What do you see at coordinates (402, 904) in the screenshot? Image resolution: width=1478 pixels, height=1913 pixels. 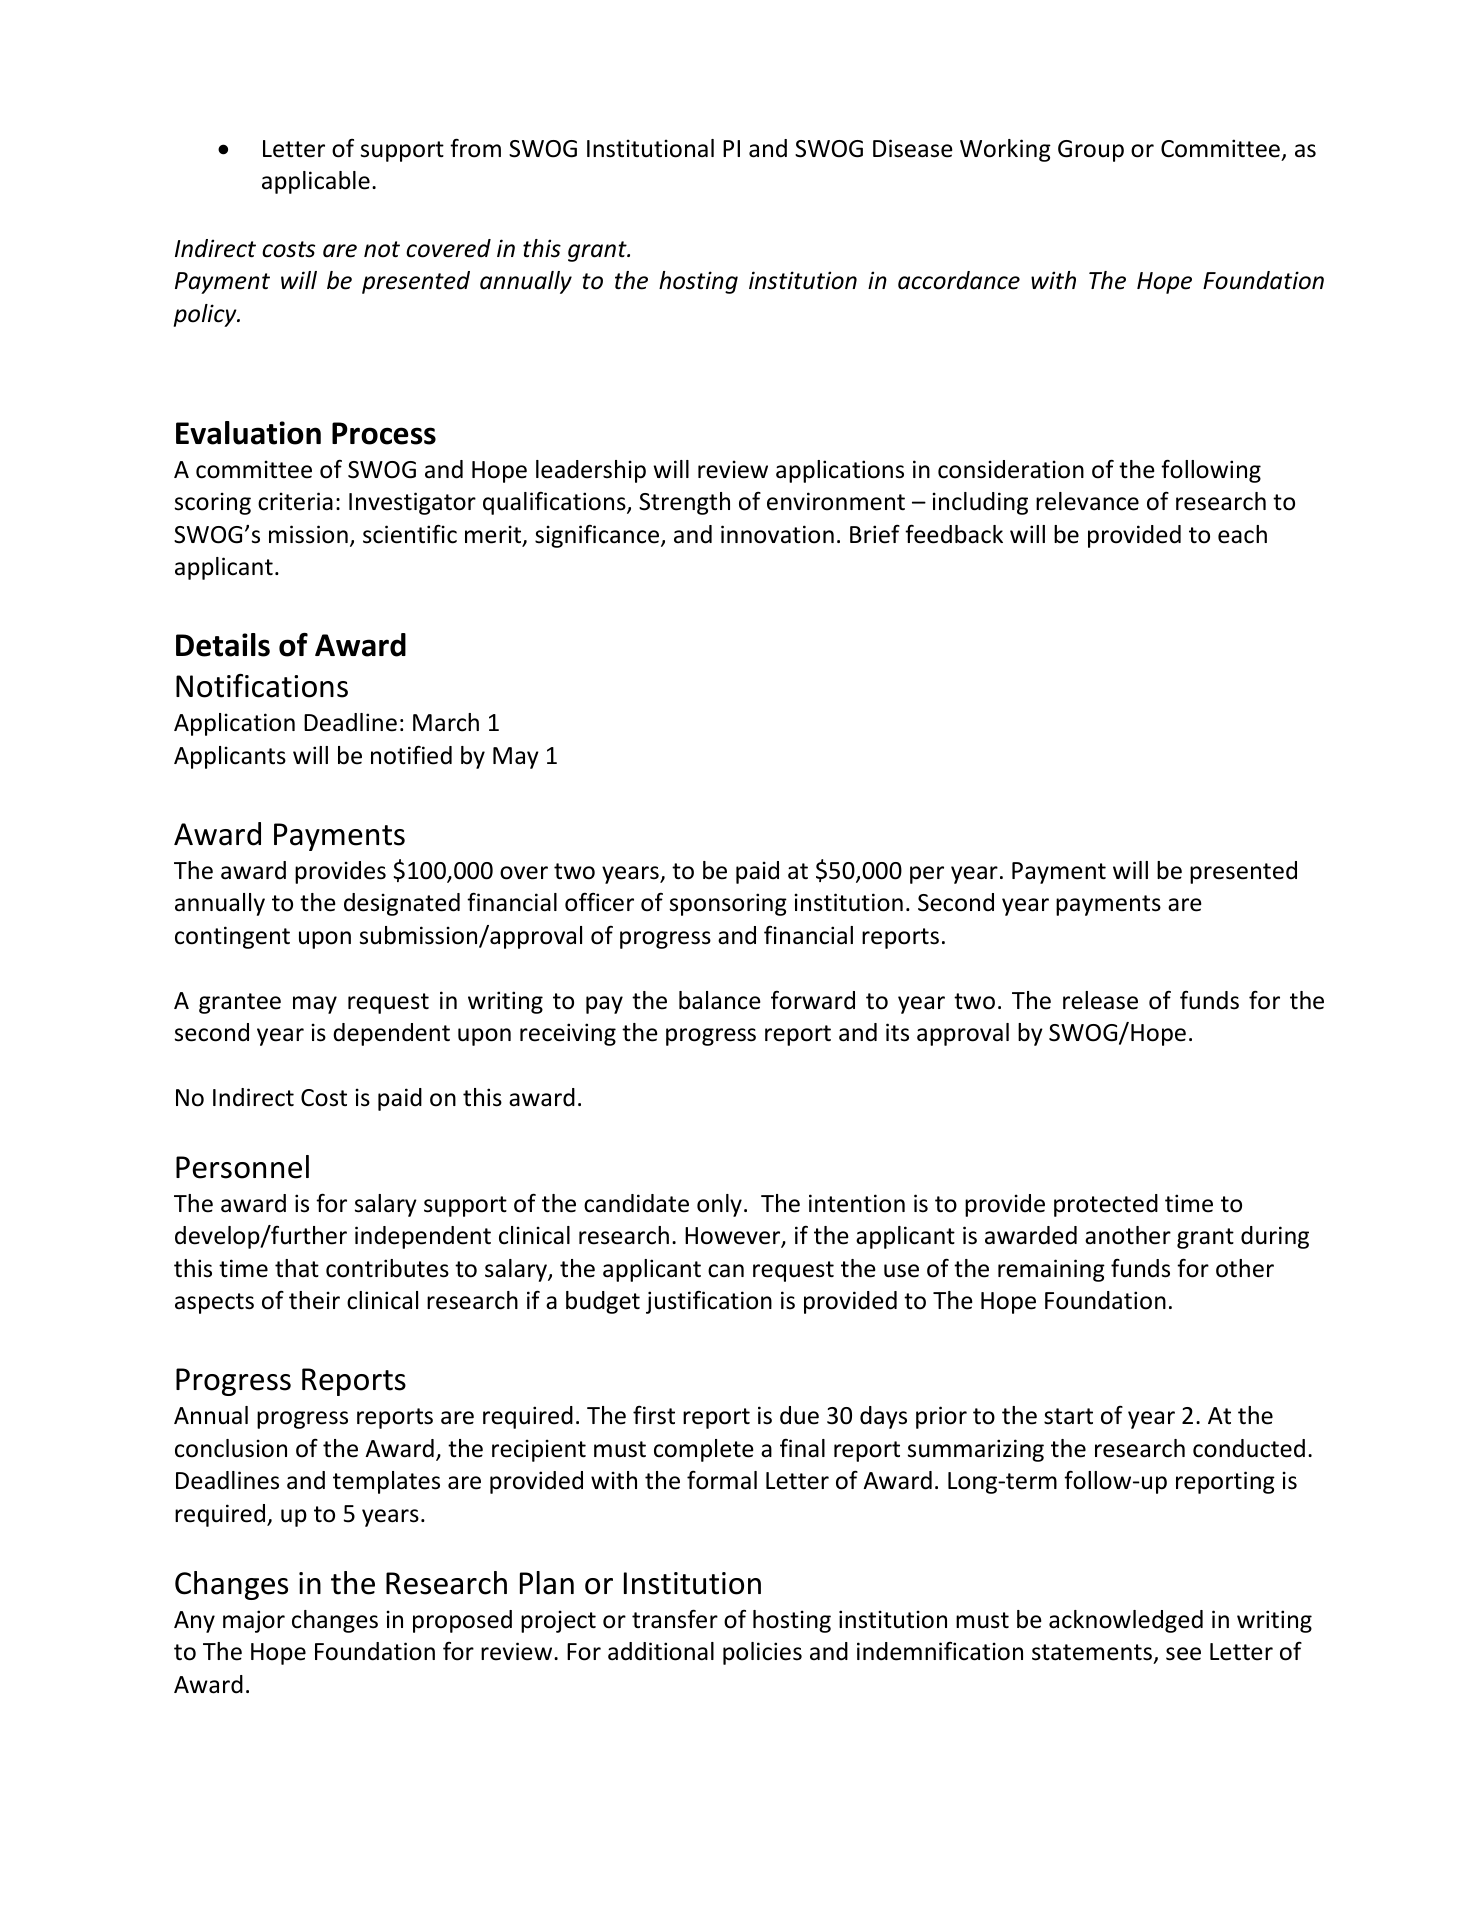 I see `designated` at bounding box center [402, 904].
